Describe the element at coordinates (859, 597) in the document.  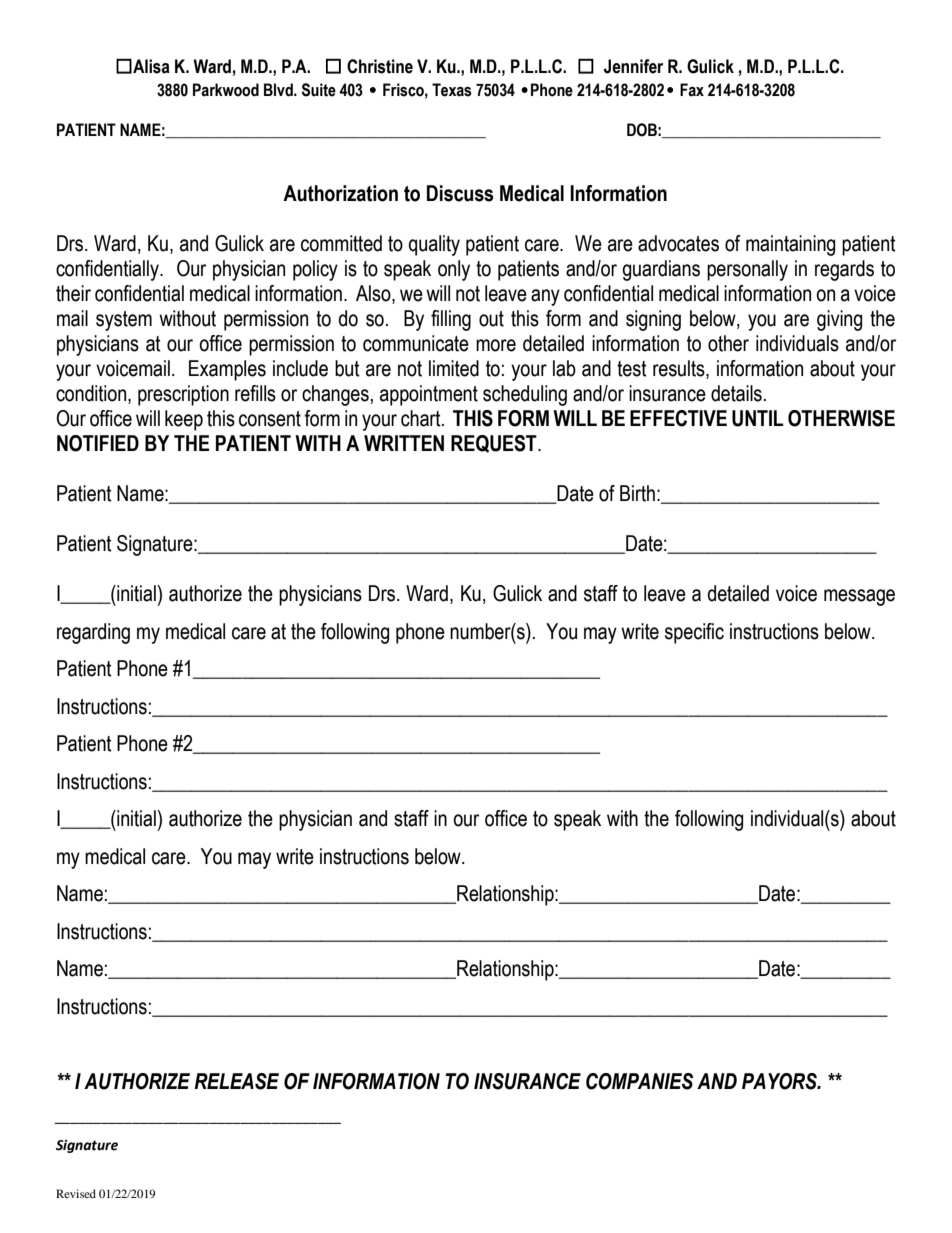
I see `message` at that location.
